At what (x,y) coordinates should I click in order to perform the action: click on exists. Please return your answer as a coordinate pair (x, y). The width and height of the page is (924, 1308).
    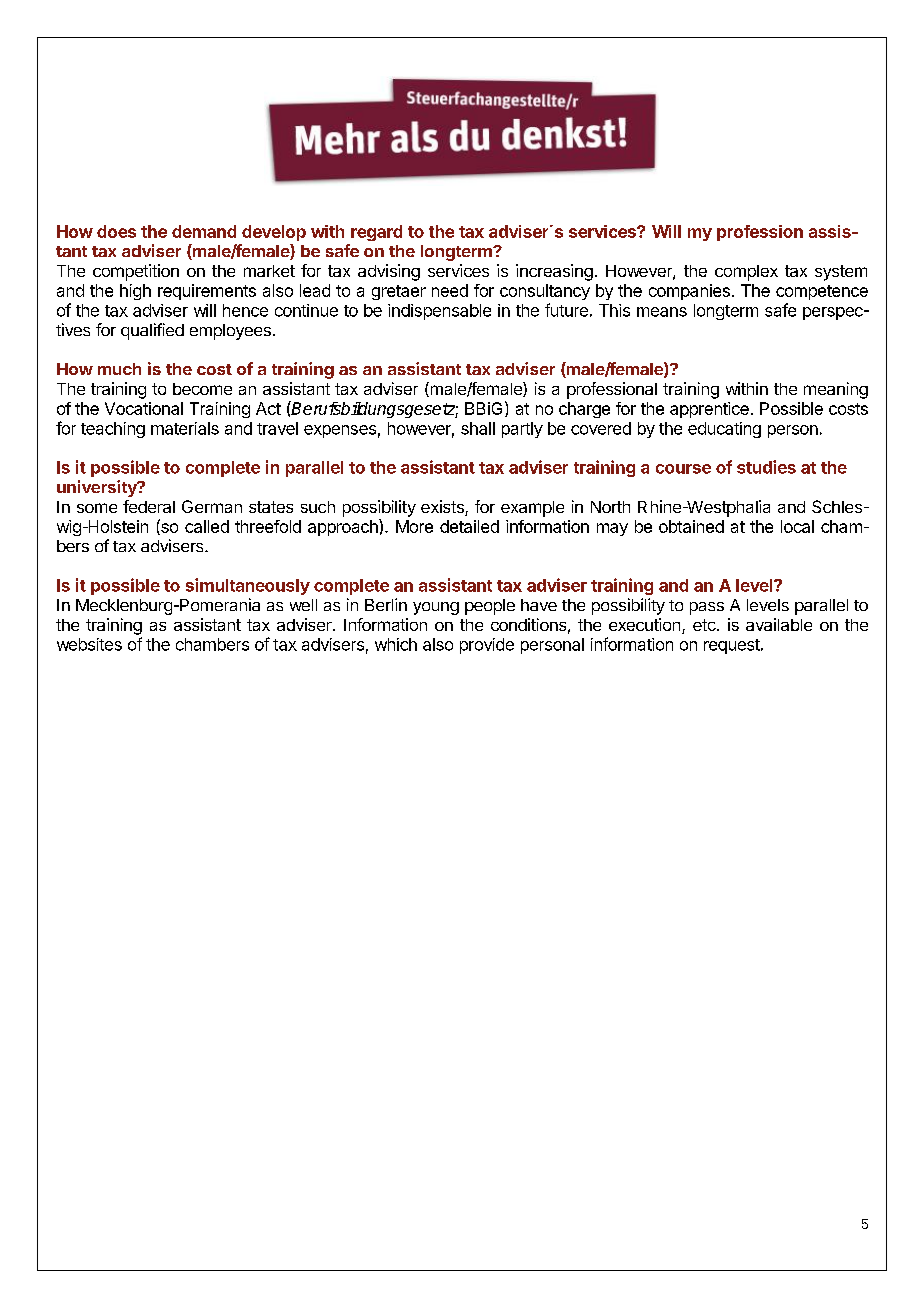
    Looking at the image, I should click on (443, 508).
